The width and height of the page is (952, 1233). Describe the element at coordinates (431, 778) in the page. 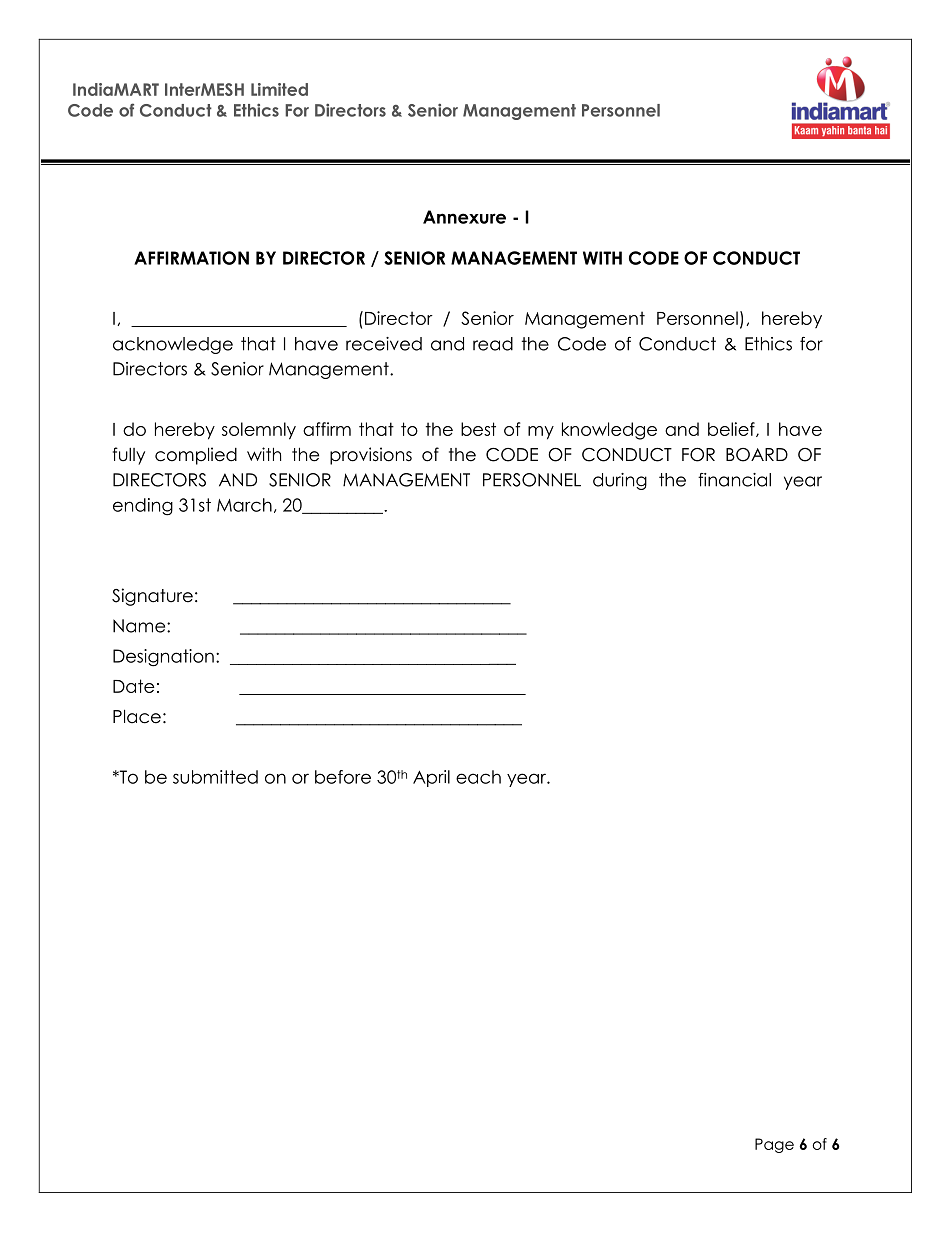

I see `April` at that location.
